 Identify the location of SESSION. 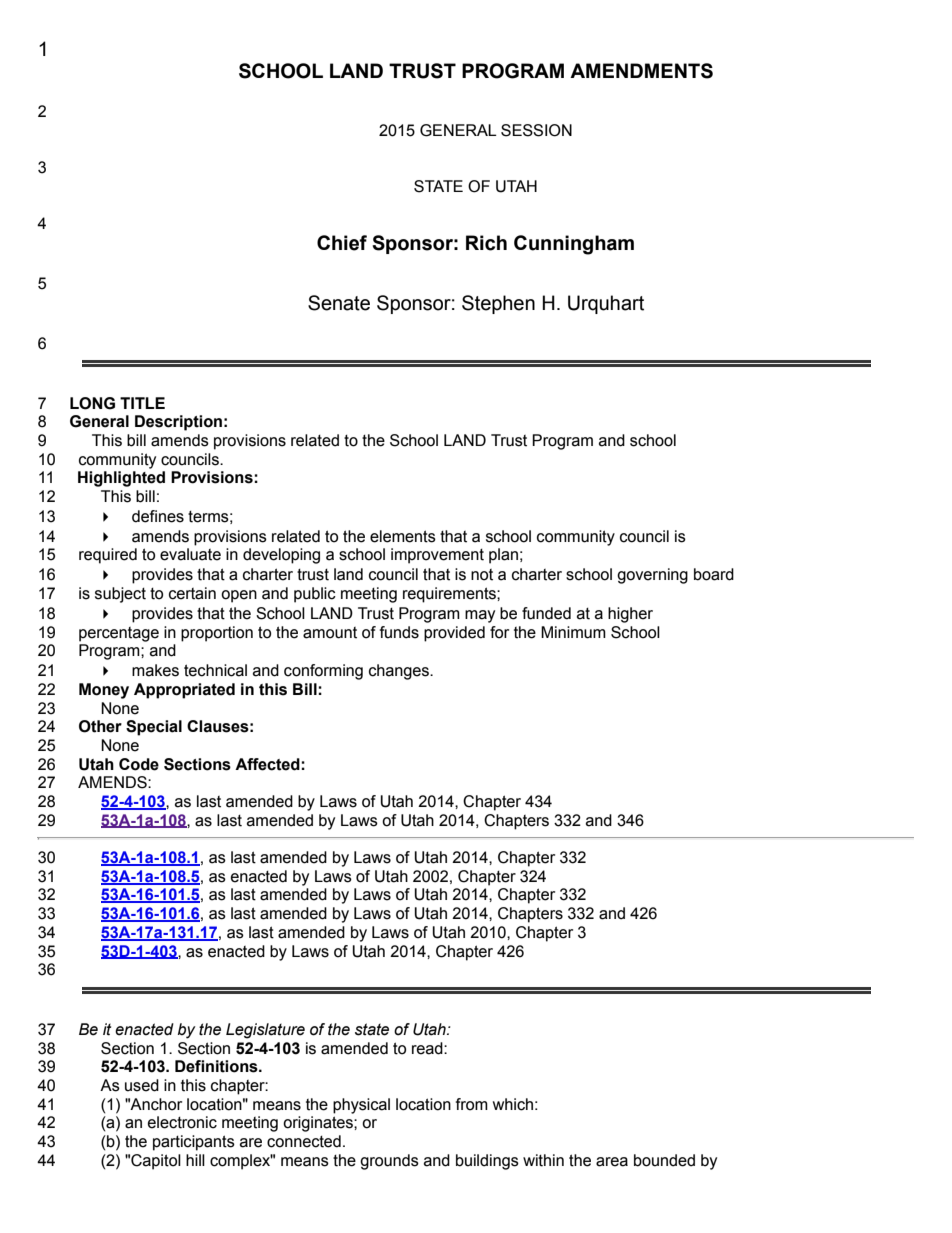
(536, 130).
